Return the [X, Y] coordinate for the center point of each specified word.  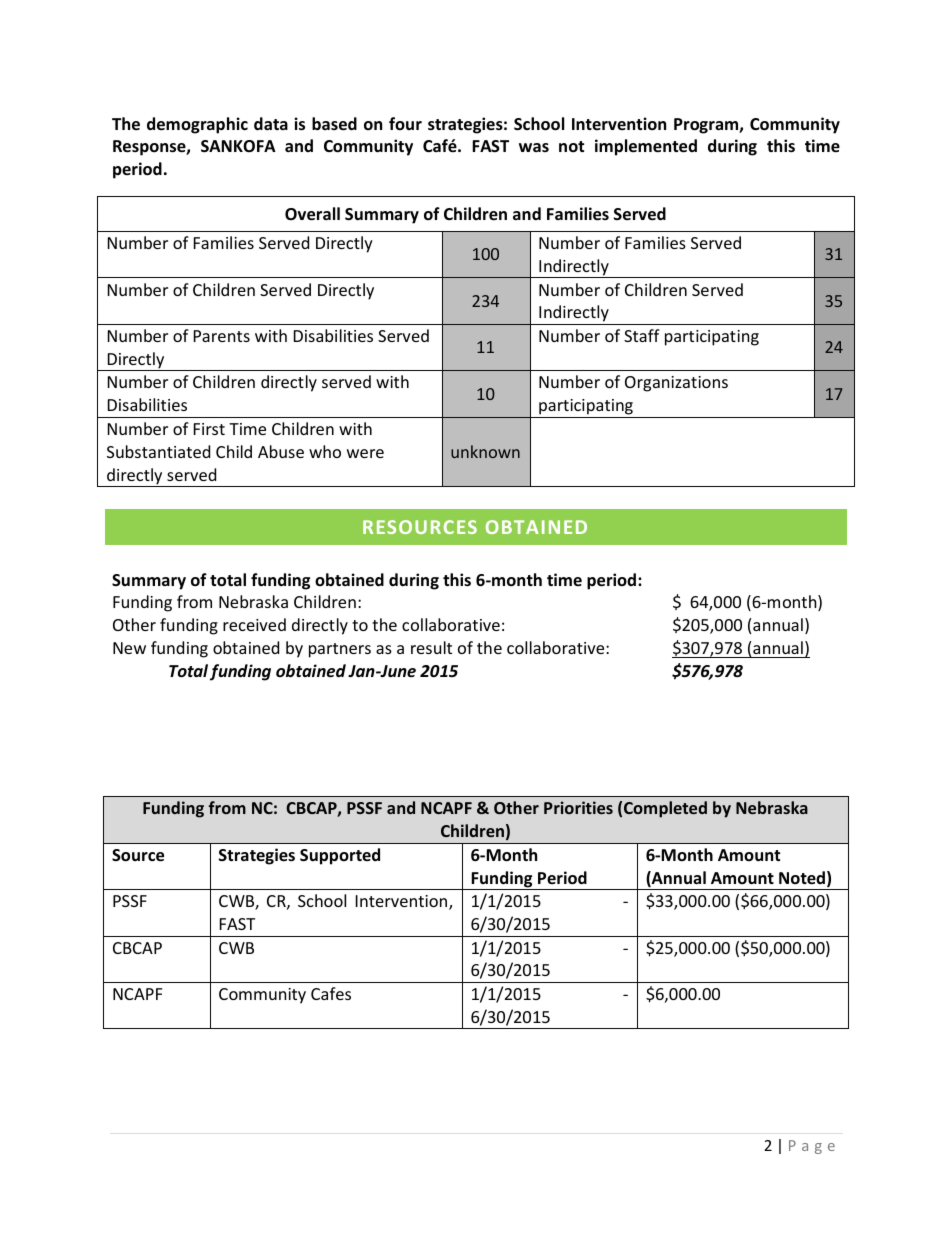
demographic [197, 125]
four [405, 123]
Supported [340, 856]
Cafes [331, 993]
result [431, 647]
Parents [222, 336]
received [254, 624]
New [129, 648]
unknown [485, 451]
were [365, 453]
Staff [642, 335]
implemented [646, 147]
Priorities [578, 807]
